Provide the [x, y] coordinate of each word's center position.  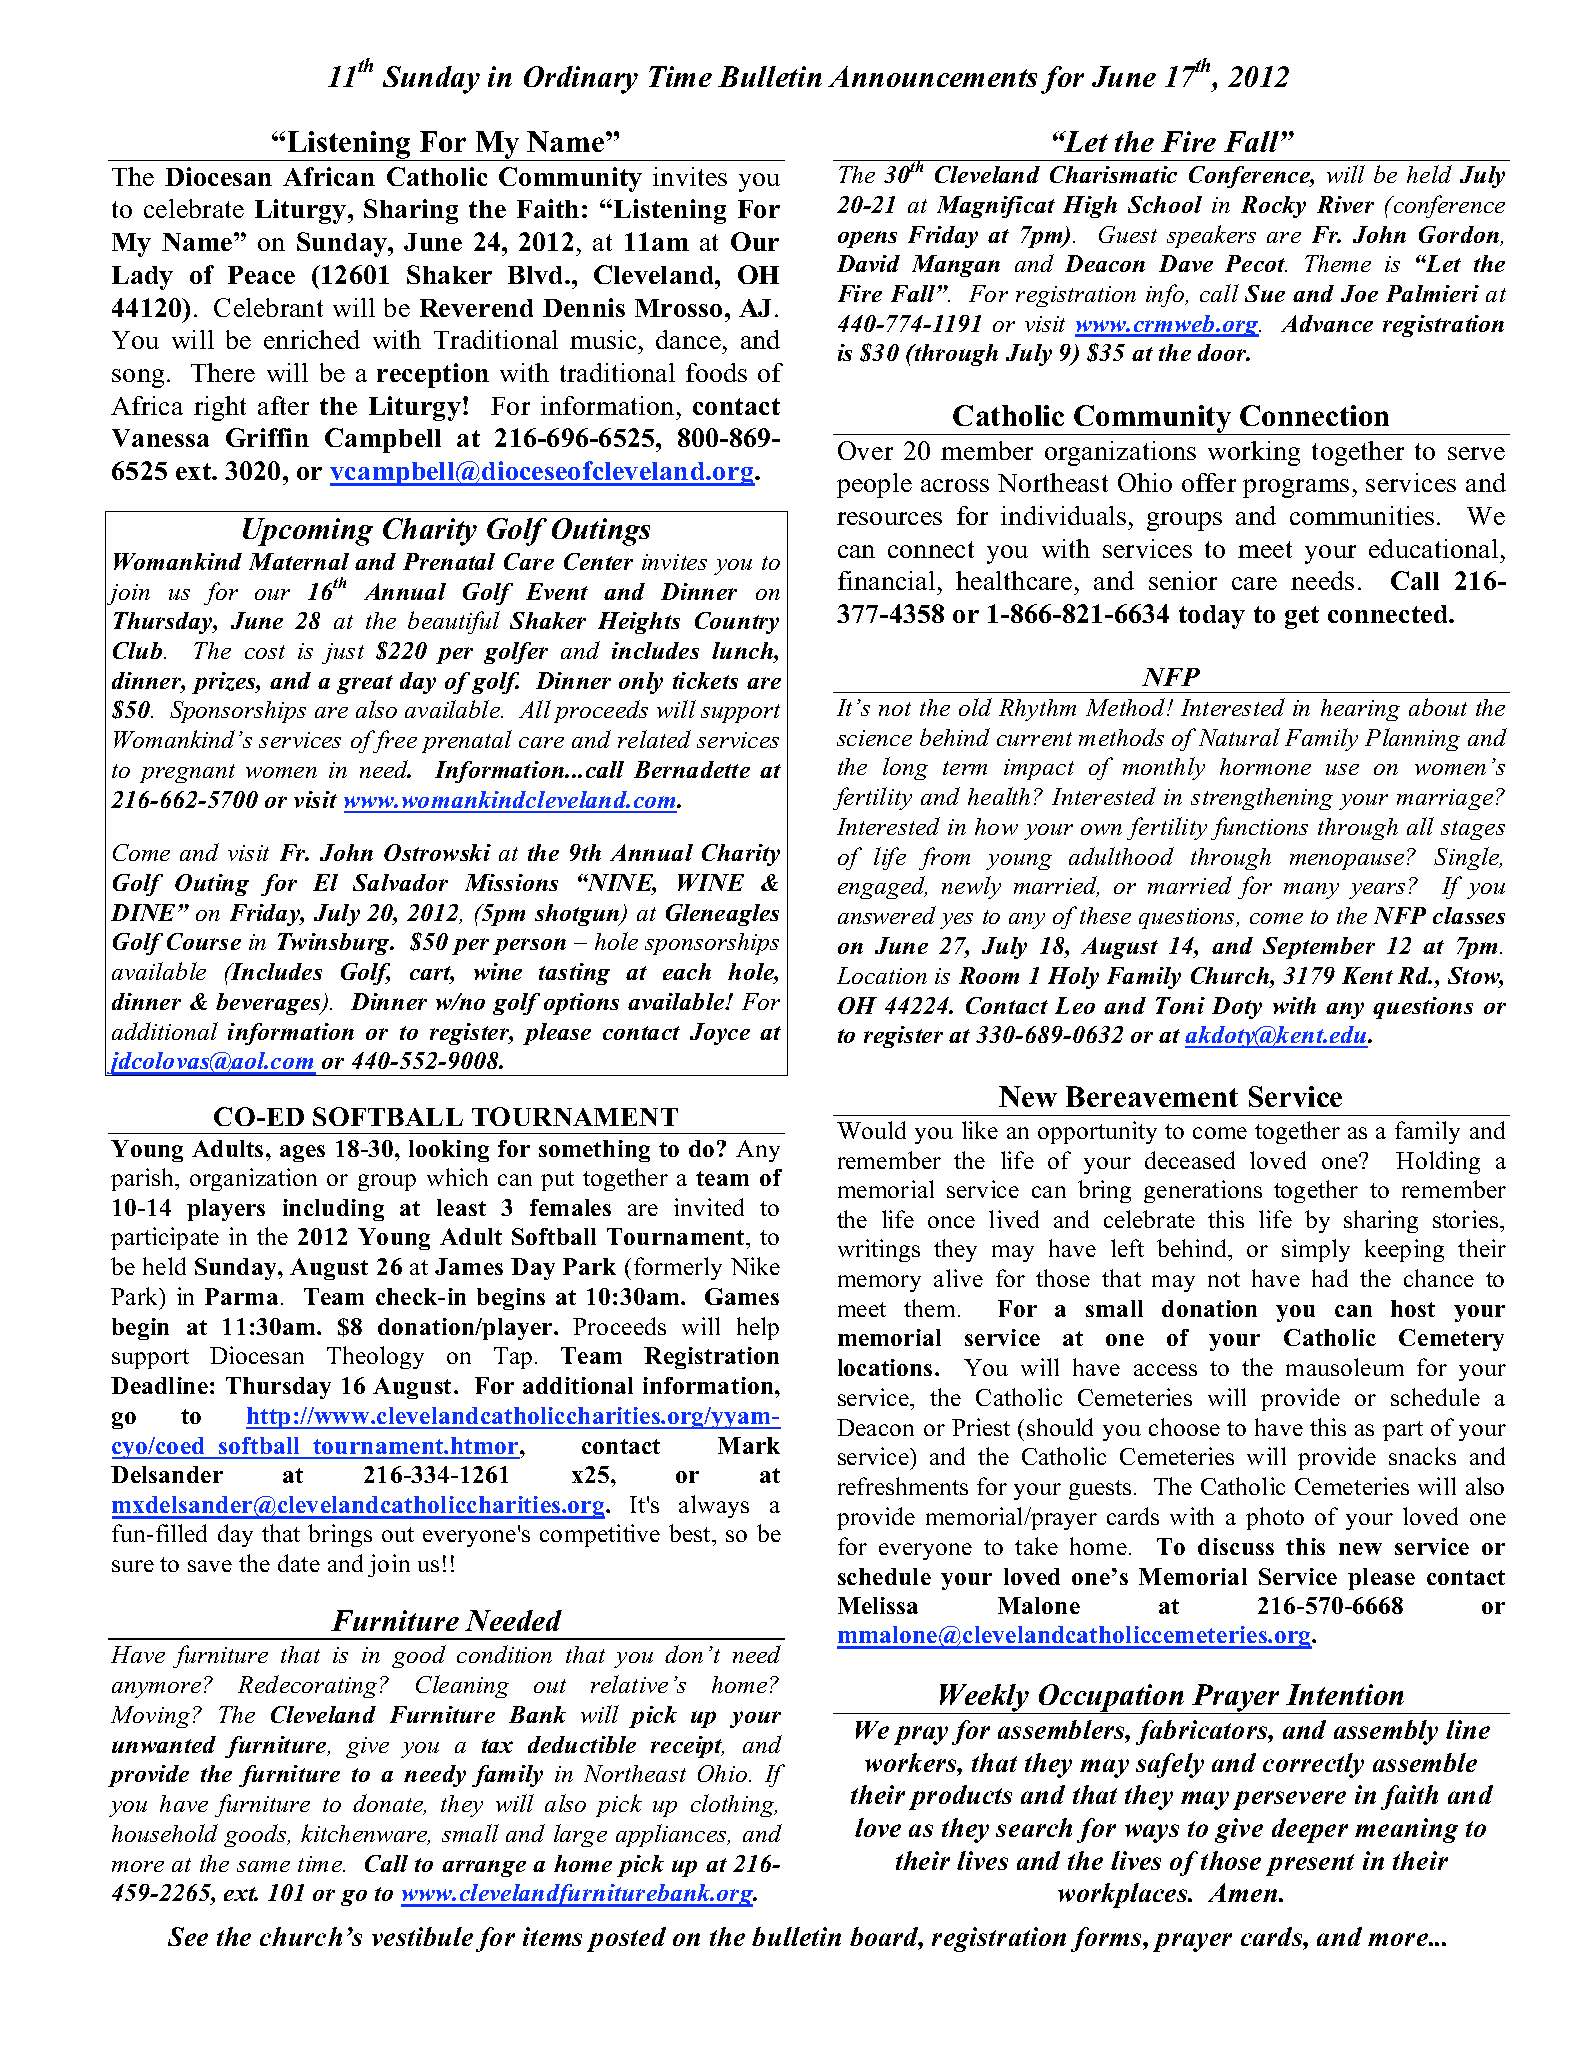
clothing [734, 1805]
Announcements [932, 76]
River [1345, 204]
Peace [261, 275]
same [263, 1866]
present [1310, 1865]
